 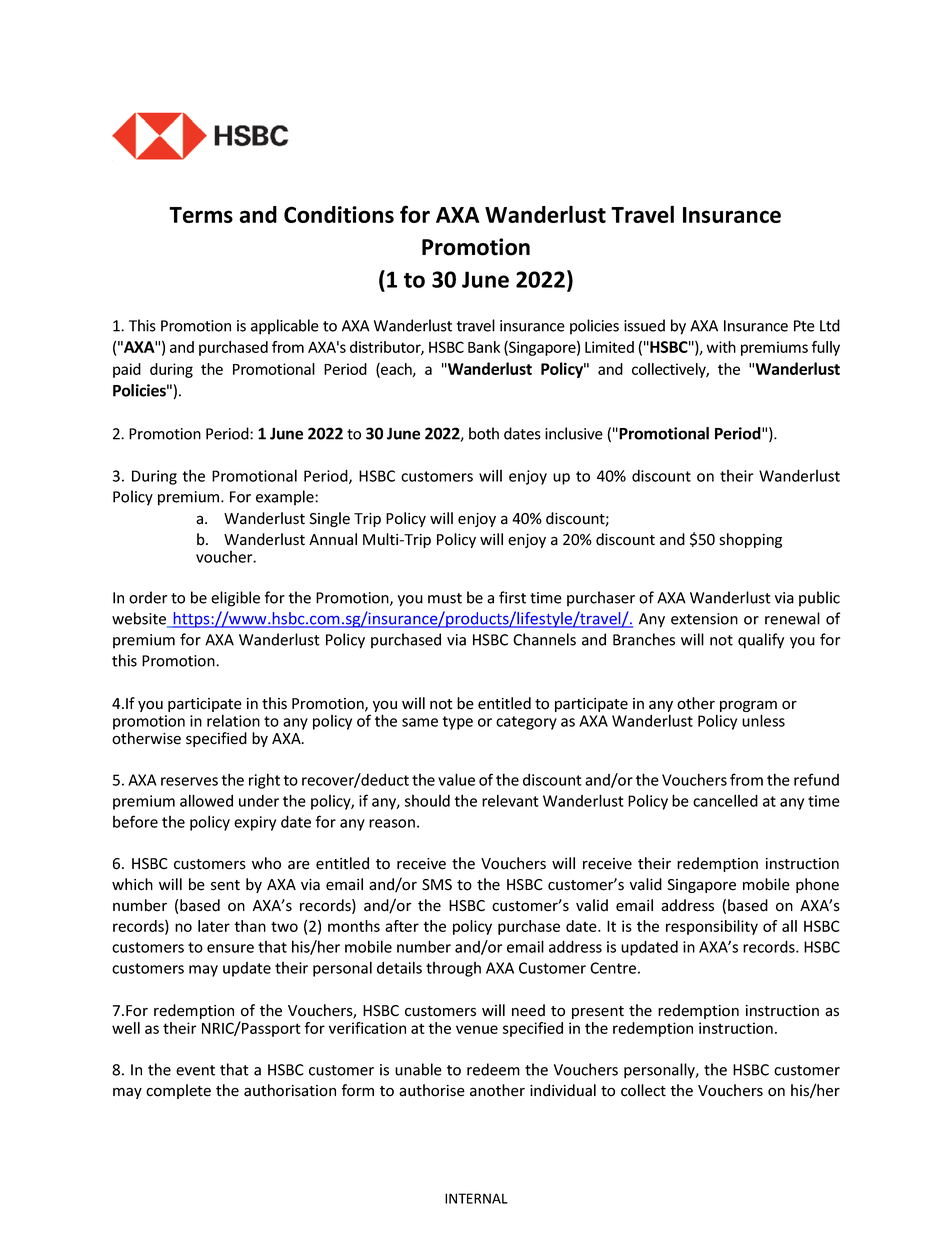 I want to click on individual, so click(x=563, y=1090).
